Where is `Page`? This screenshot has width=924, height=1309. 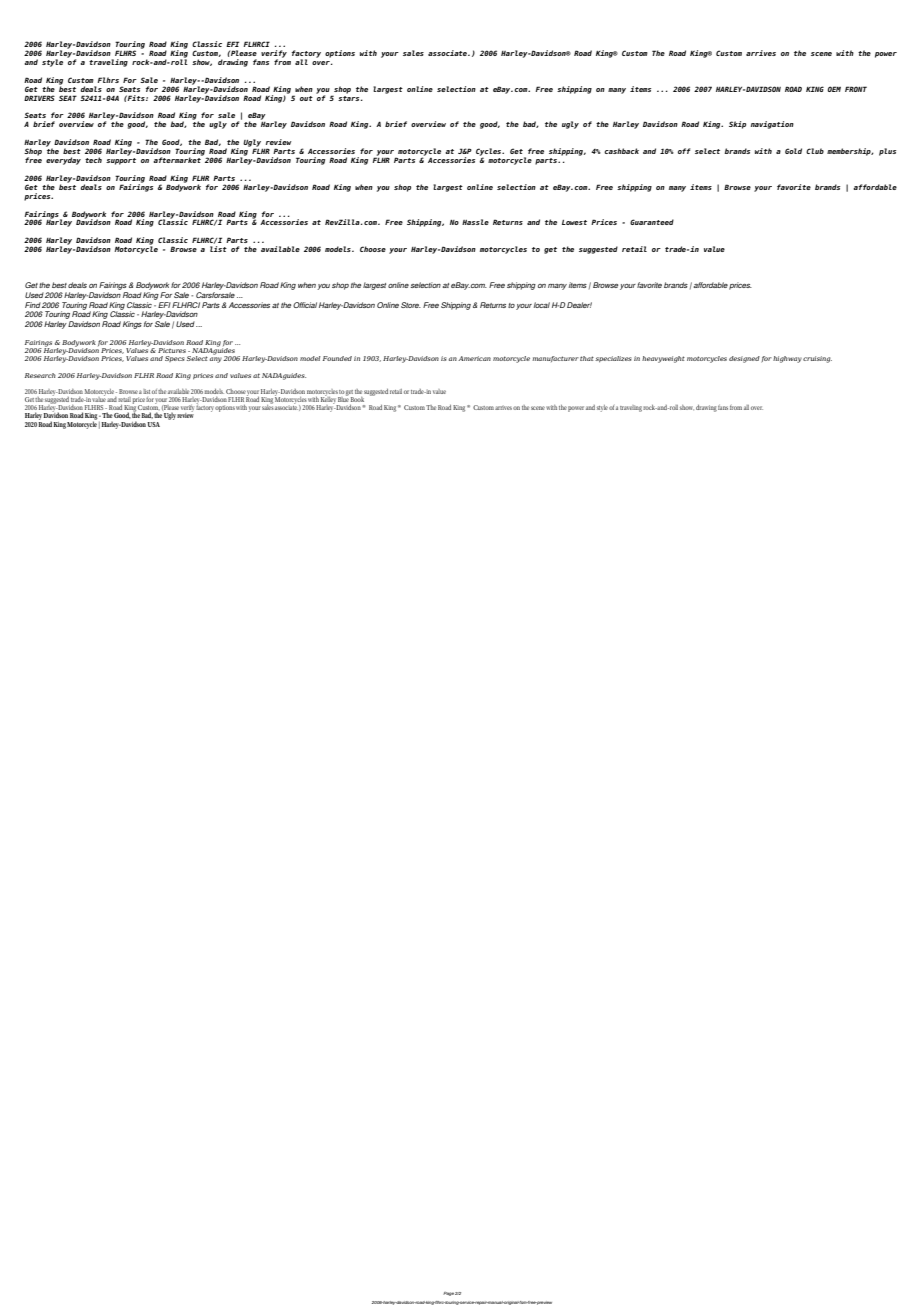
Page is located at coordinates (448, 1294).
